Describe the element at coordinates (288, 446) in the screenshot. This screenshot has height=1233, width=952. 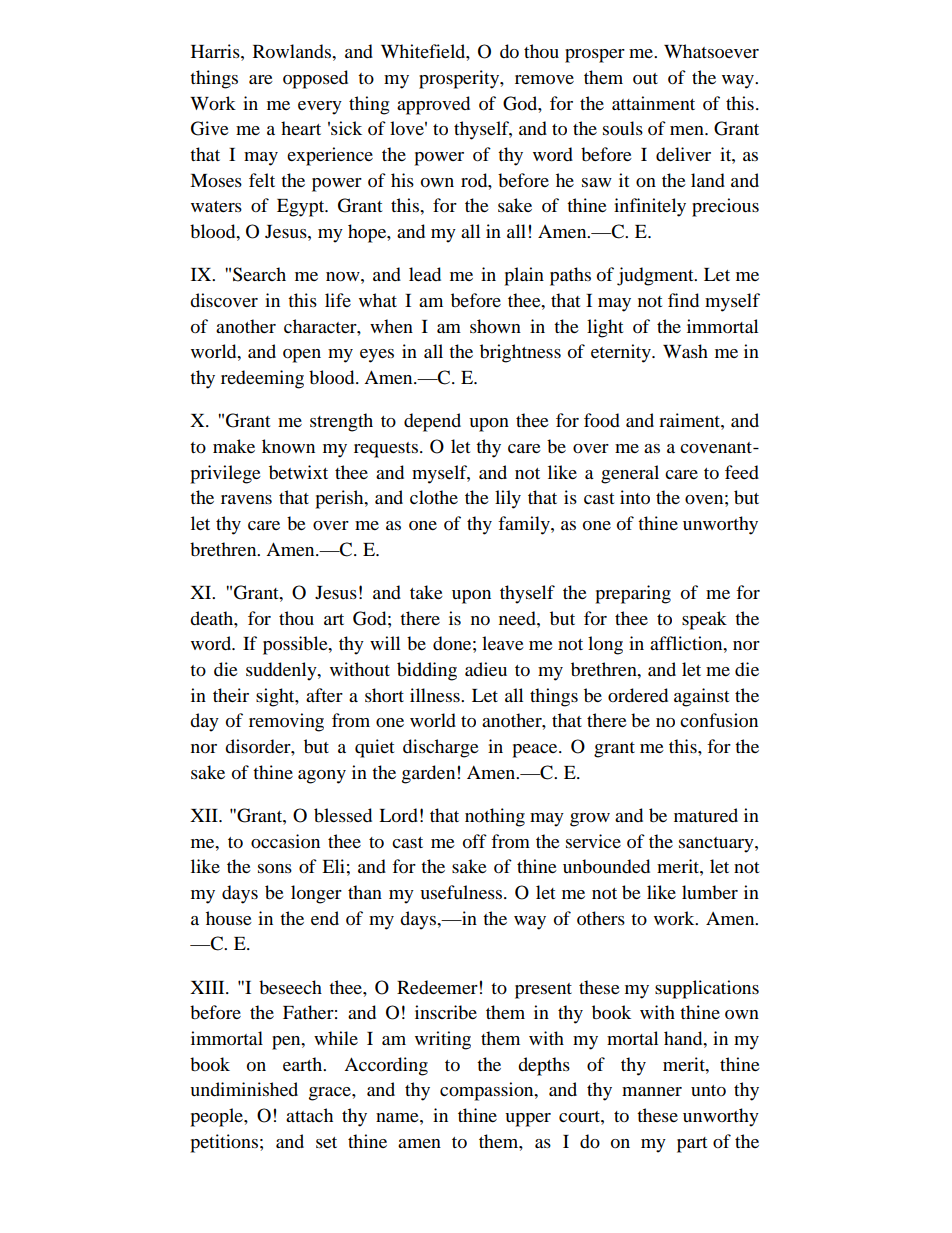
I see `known` at that location.
